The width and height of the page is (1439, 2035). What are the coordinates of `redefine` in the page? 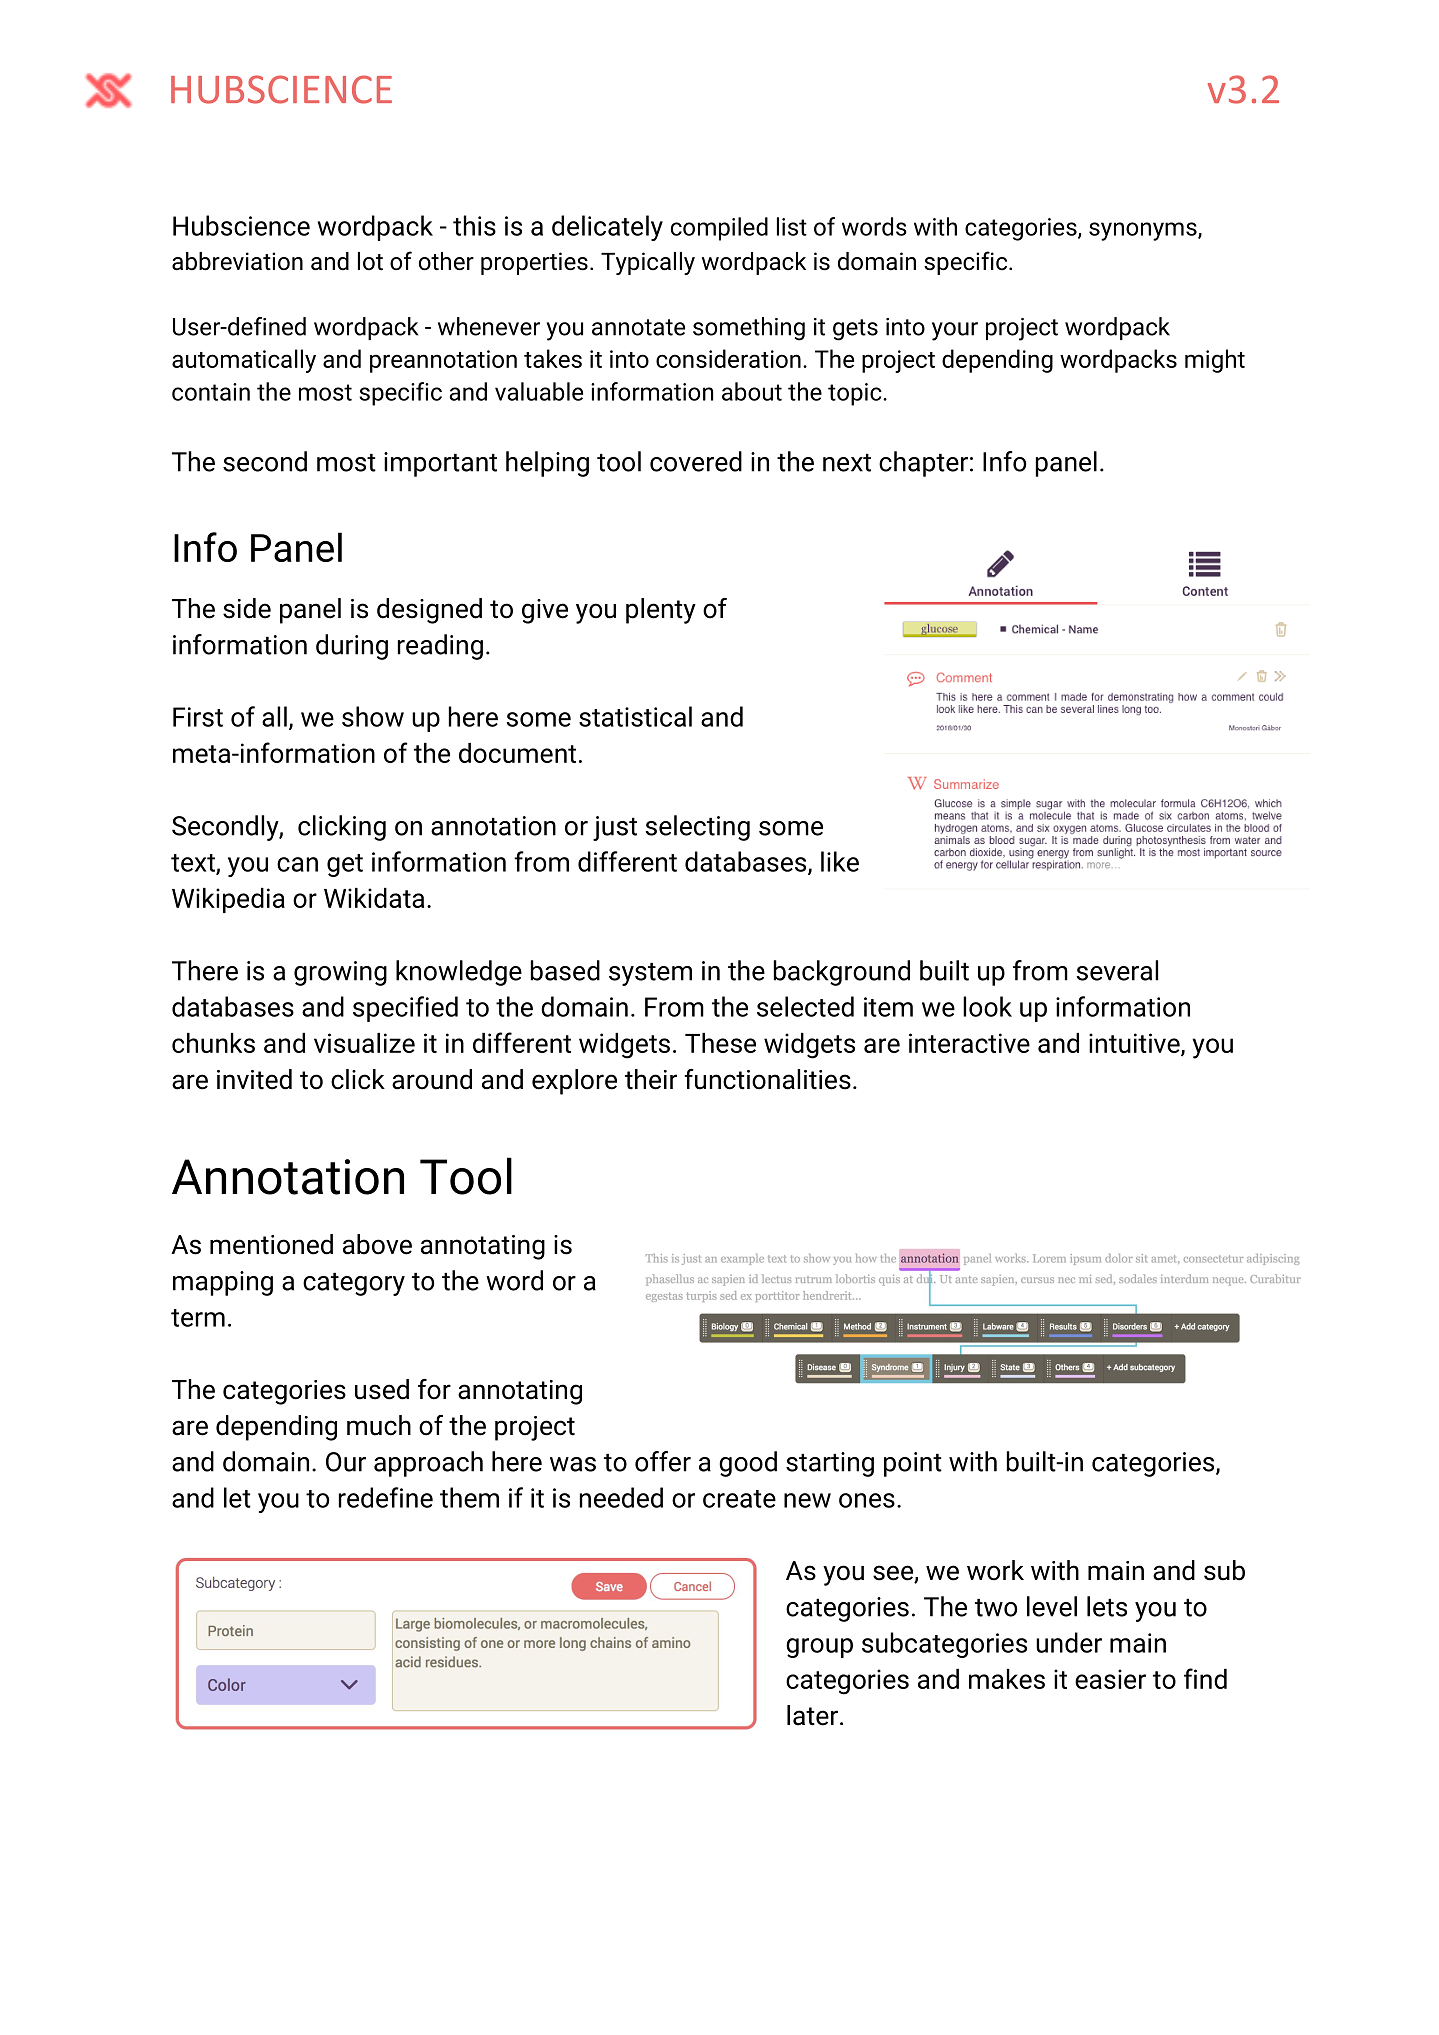 It's located at (386, 1497).
